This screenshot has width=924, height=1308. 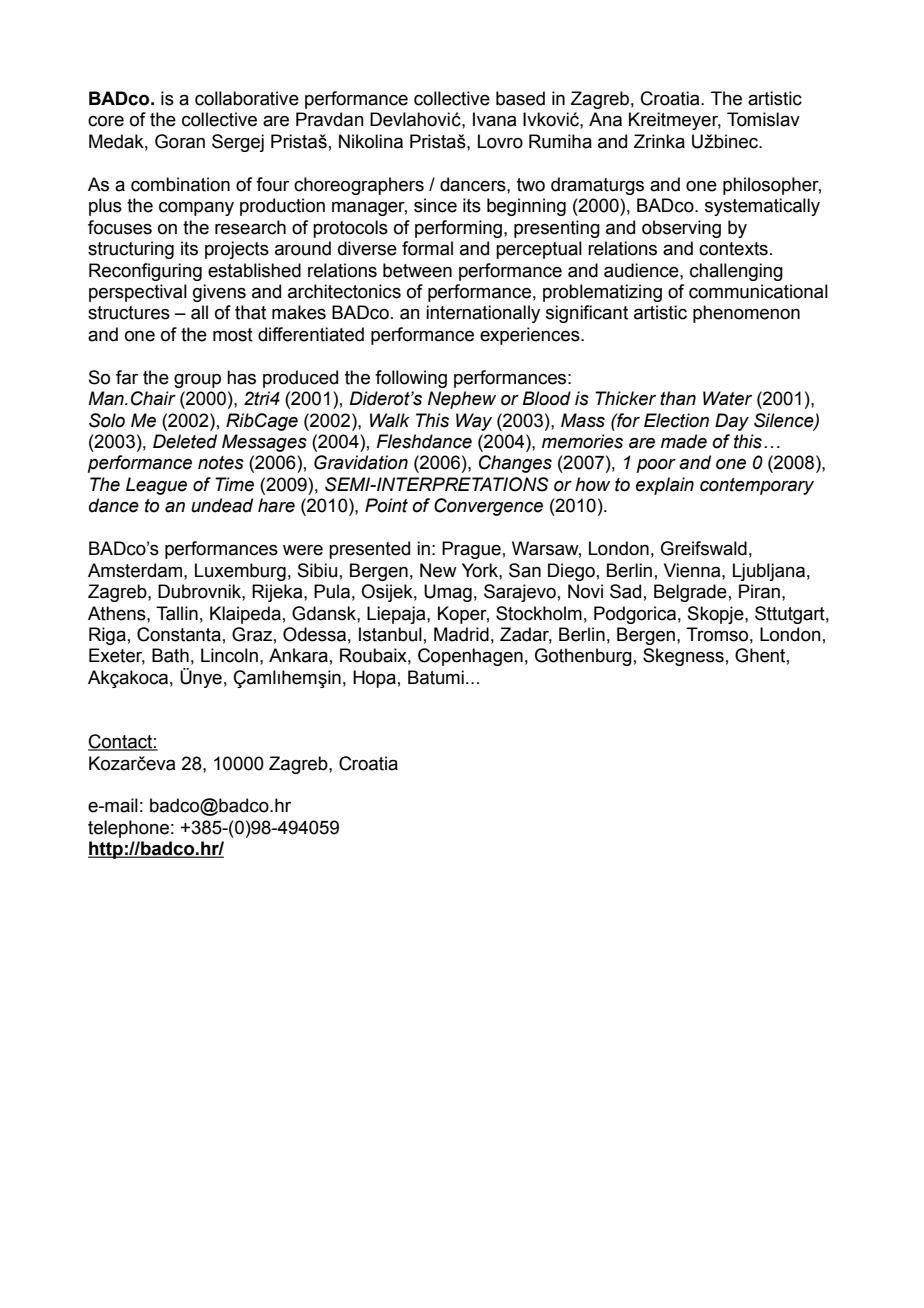 I want to click on Amsterdam, so click(x=136, y=570).
